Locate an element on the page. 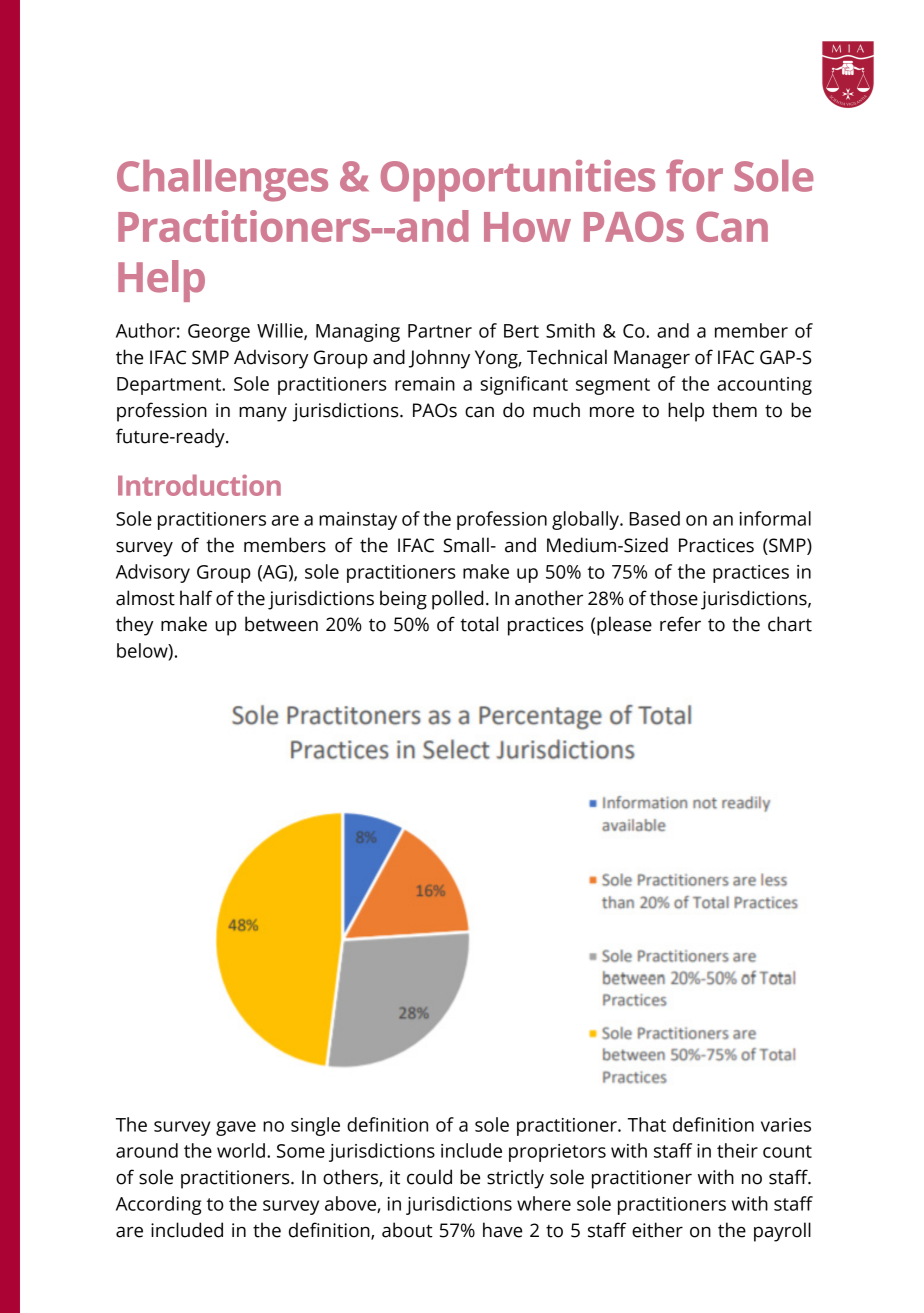  total is located at coordinates (479, 624).
